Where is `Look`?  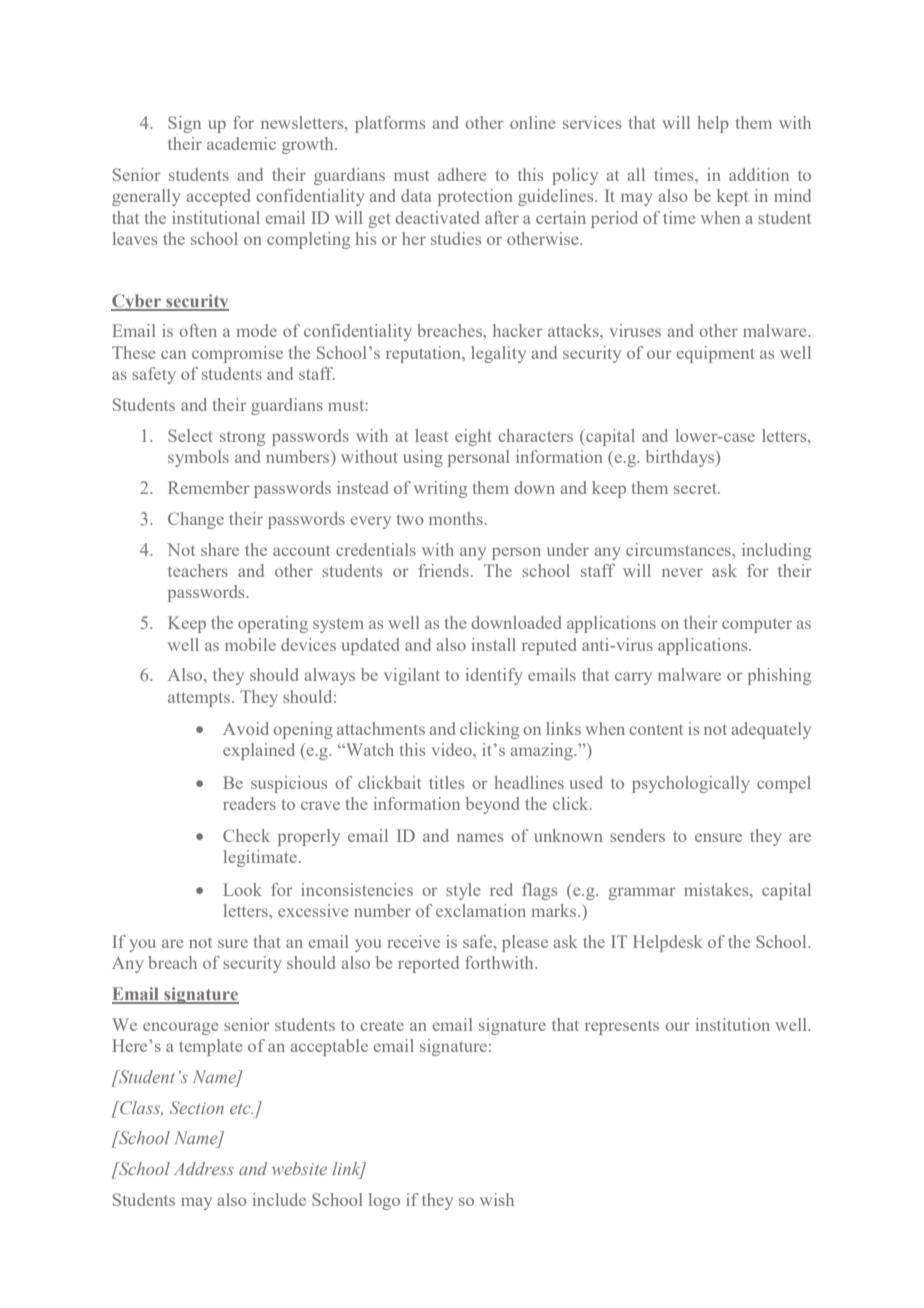 Look is located at coordinates (242, 889).
